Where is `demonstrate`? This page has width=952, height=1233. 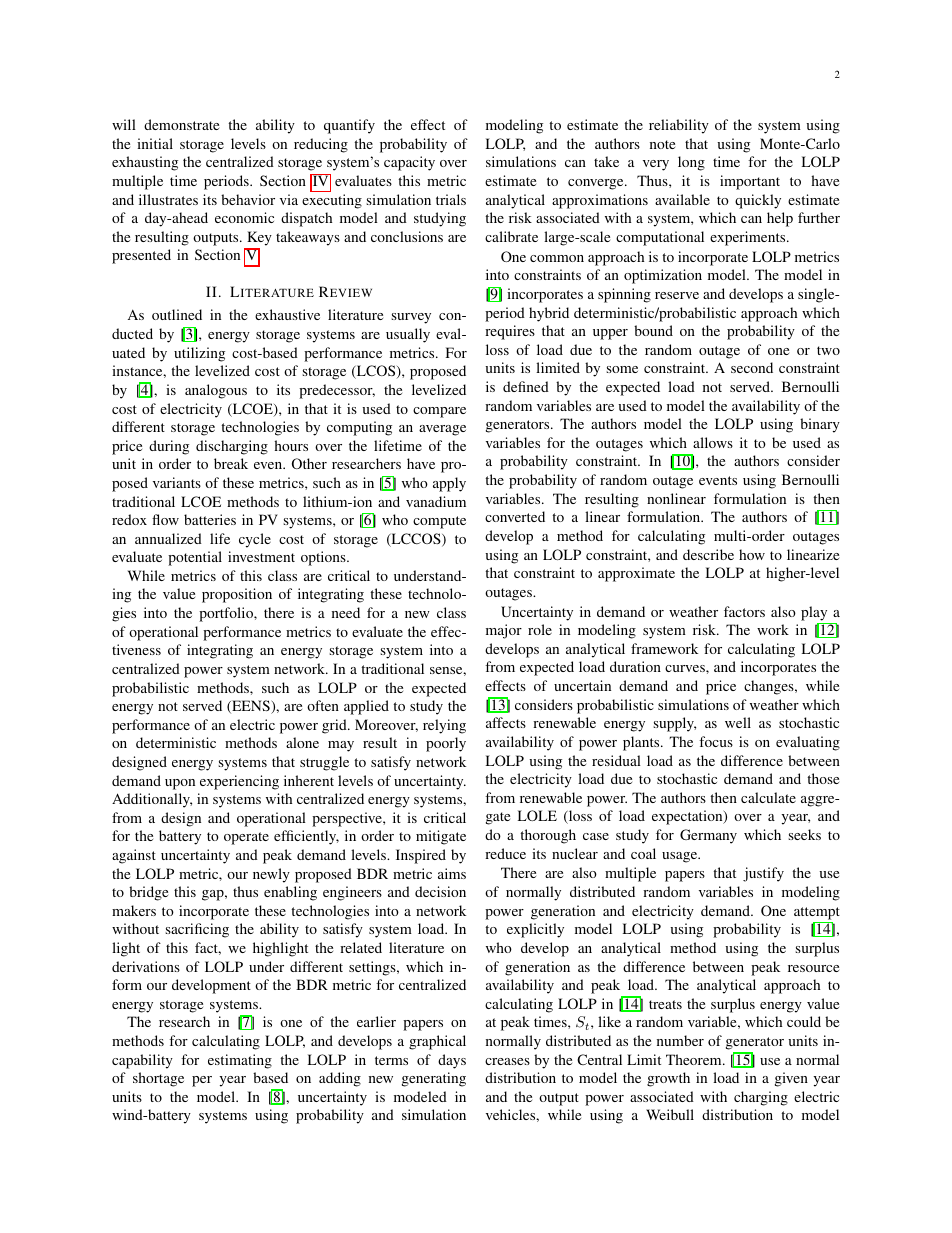
demonstrate is located at coordinates (181, 124).
